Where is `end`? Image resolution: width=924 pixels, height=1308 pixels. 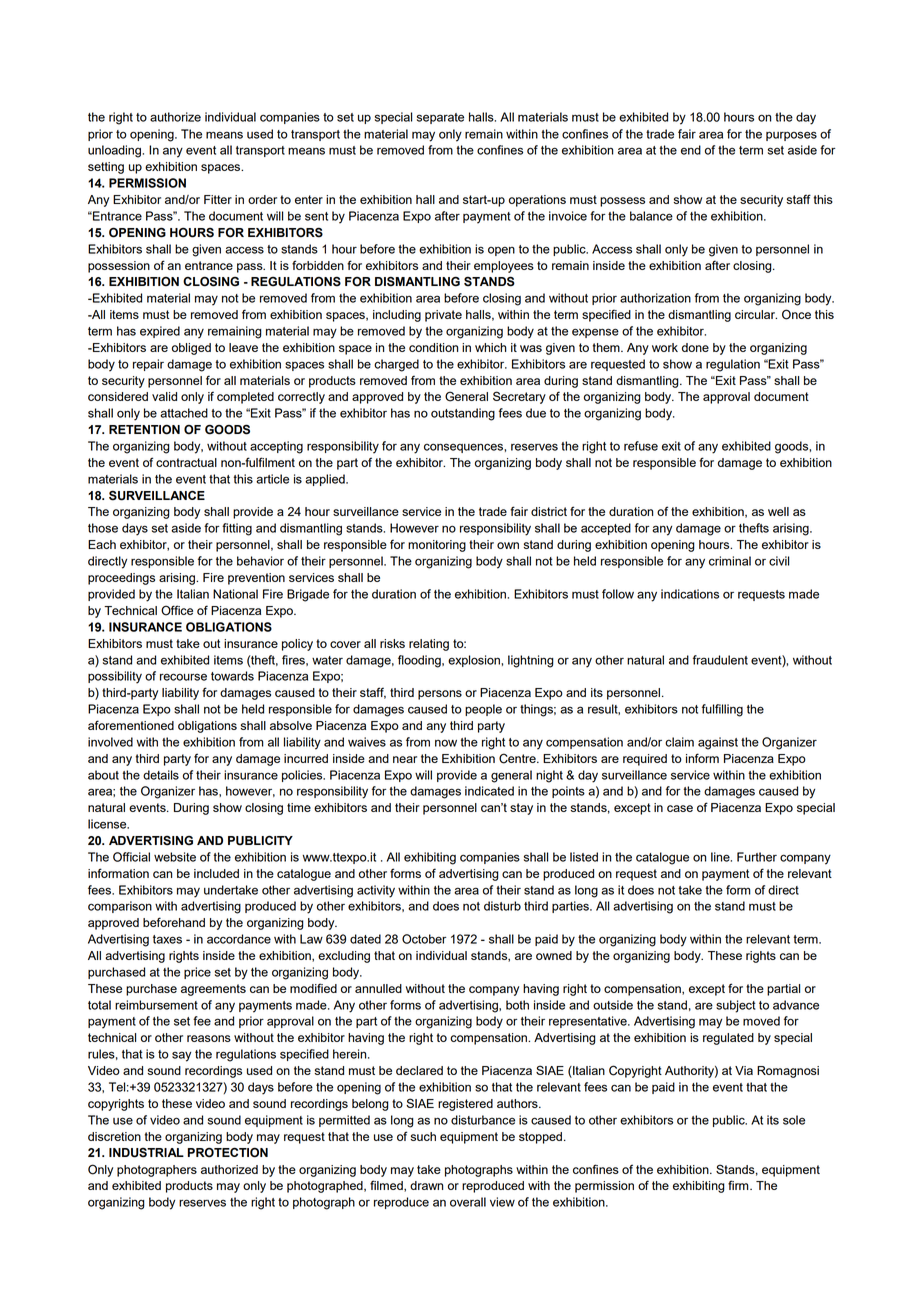
end is located at coordinates (691, 150).
